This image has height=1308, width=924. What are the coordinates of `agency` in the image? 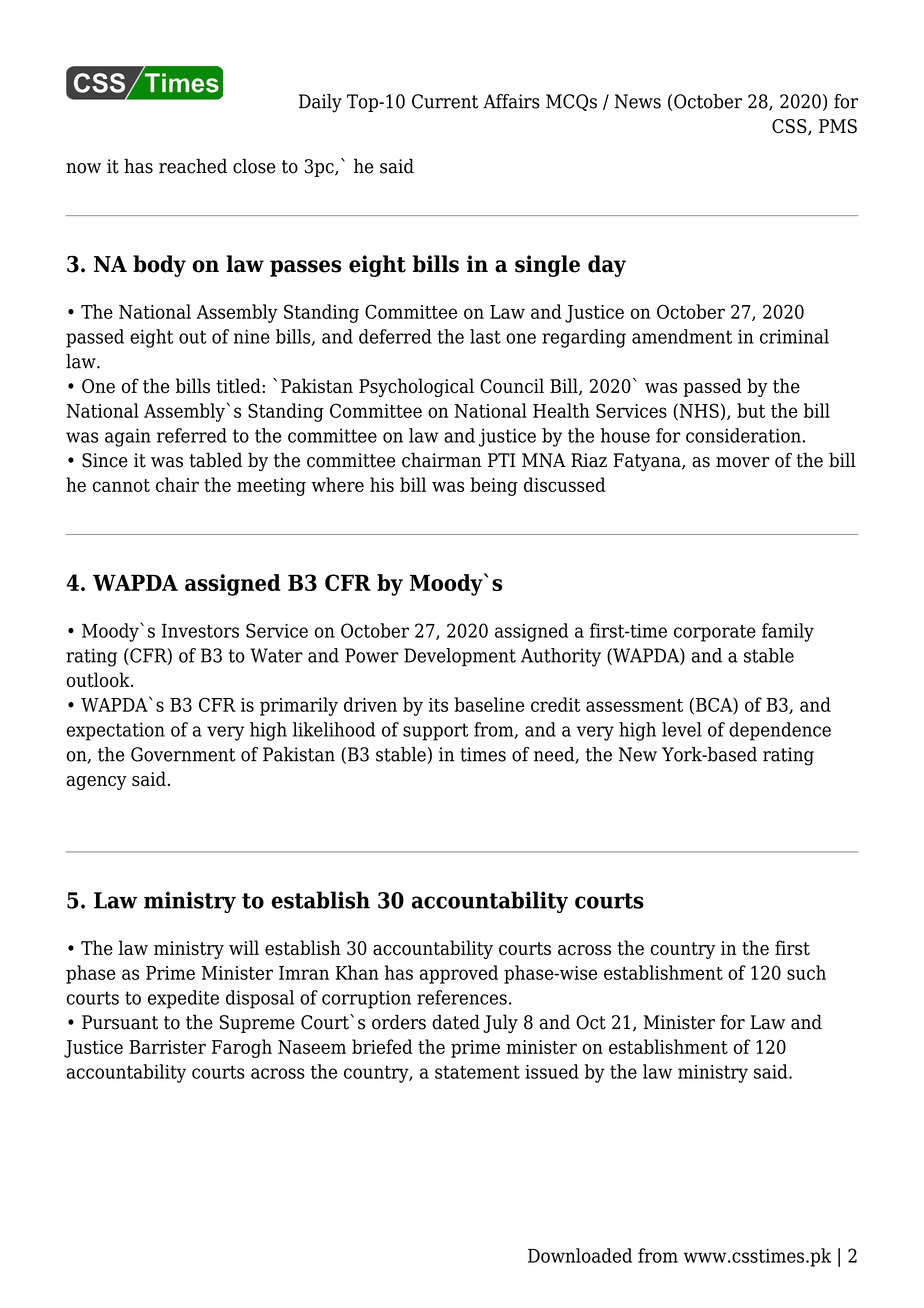 It's located at (97, 783).
